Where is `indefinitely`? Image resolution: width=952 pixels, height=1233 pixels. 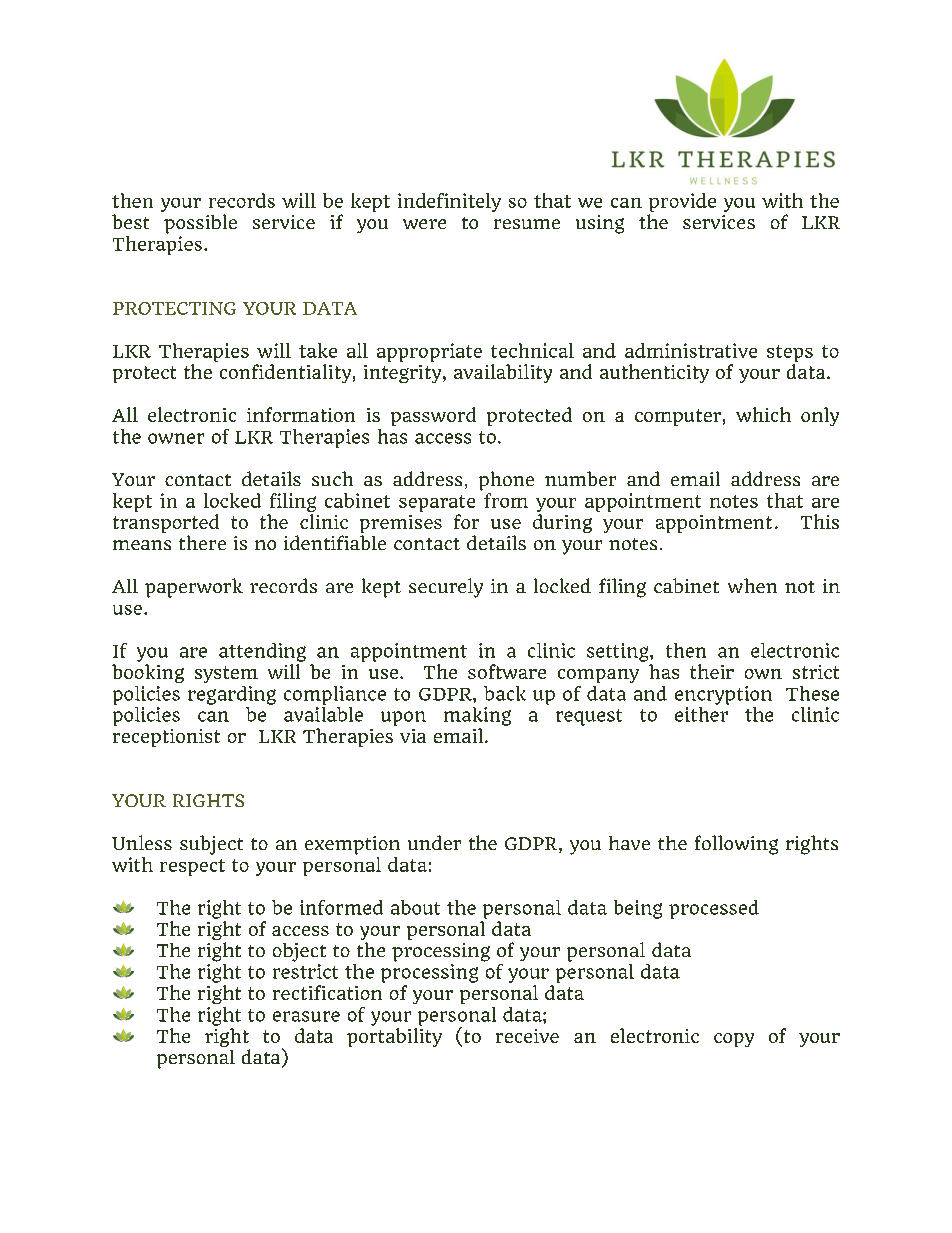
indefinitely is located at coordinates (449, 202).
